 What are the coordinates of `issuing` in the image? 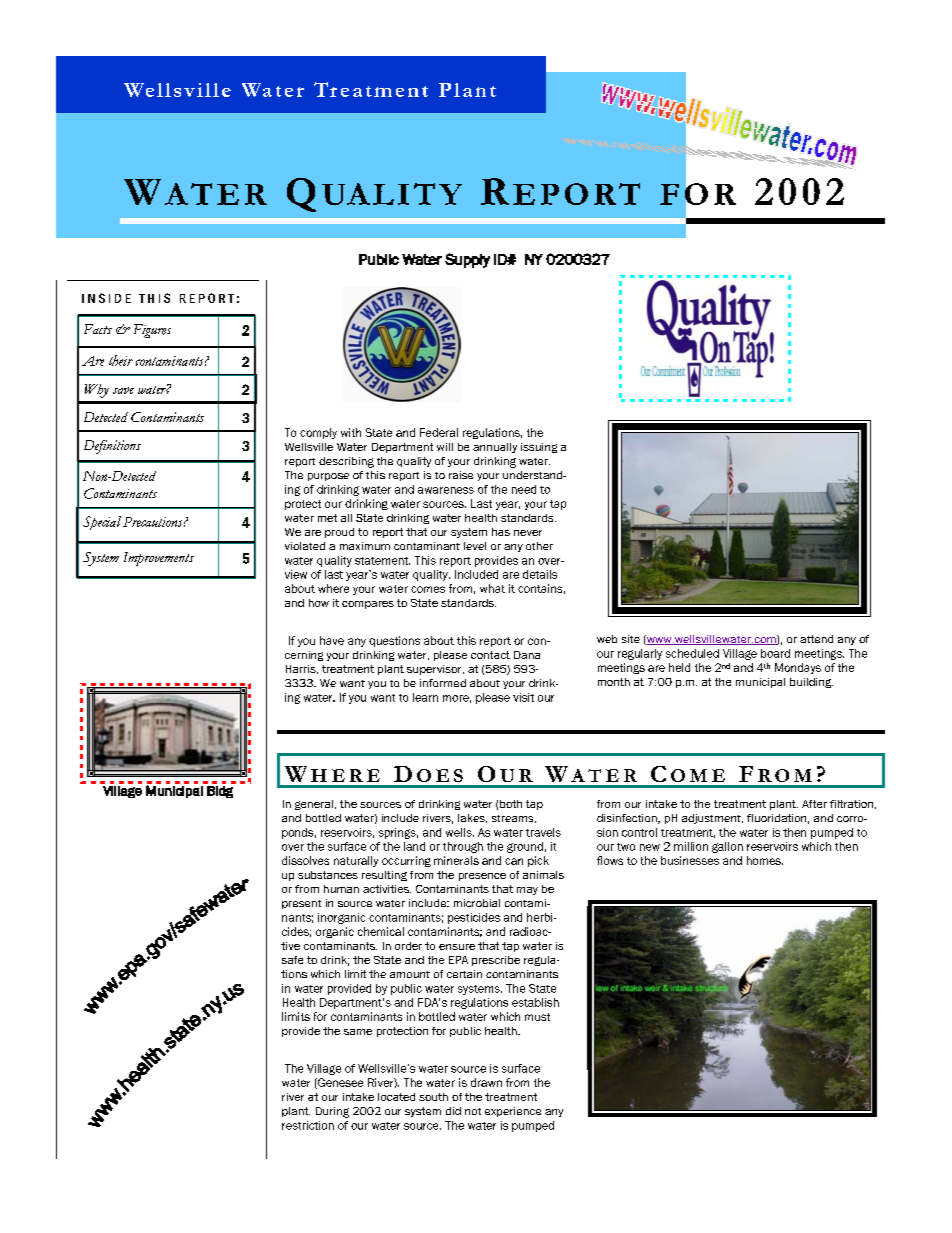 It's located at (539, 448).
